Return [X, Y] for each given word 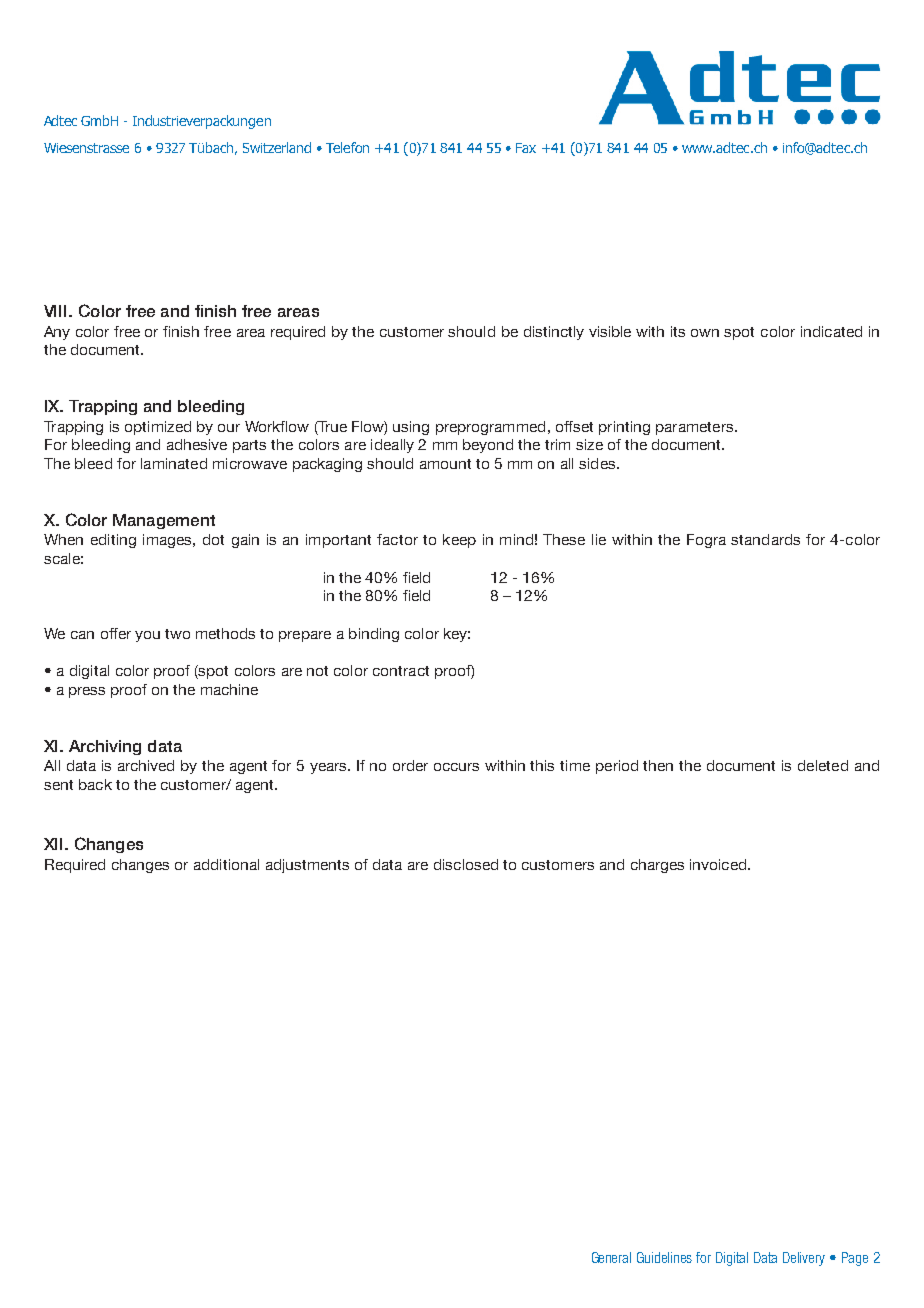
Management [164, 521]
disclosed [466, 864]
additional [226, 864]
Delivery [804, 1259]
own [705, 333]
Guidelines [664, 1257]
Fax [526, 148]
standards [765, 539]
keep [459, 541]
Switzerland [277, 147]
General [611, 1257]
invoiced [719, 864]
